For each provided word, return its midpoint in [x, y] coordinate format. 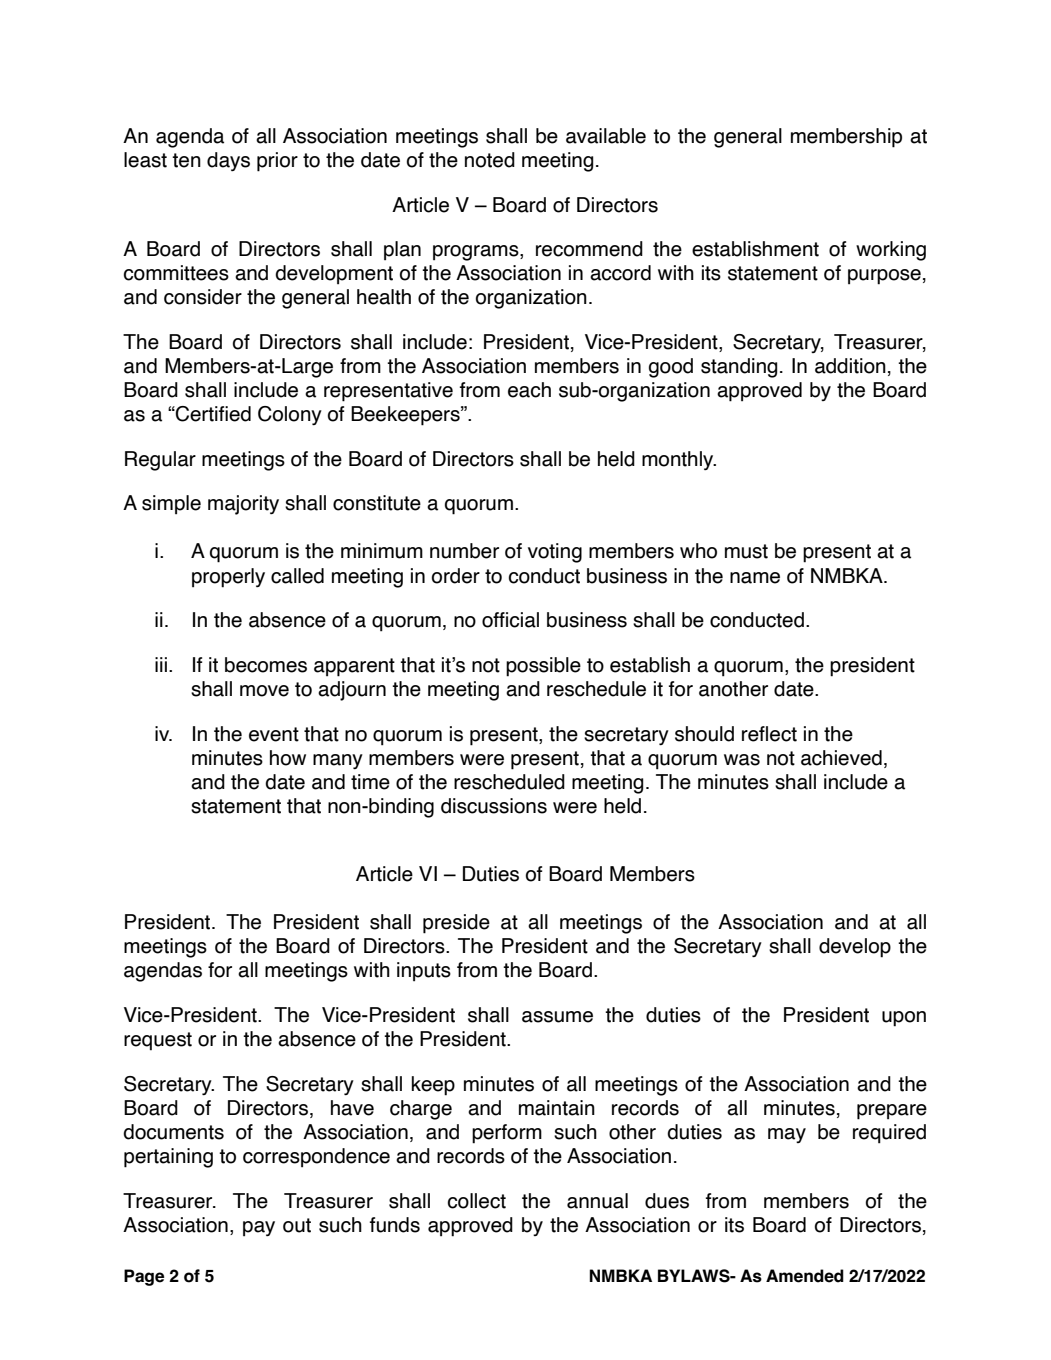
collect [477, 1201]
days [228, 161]
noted [490, 160]
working [891, 251]
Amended [805, 1276]
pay [259, 1229]
